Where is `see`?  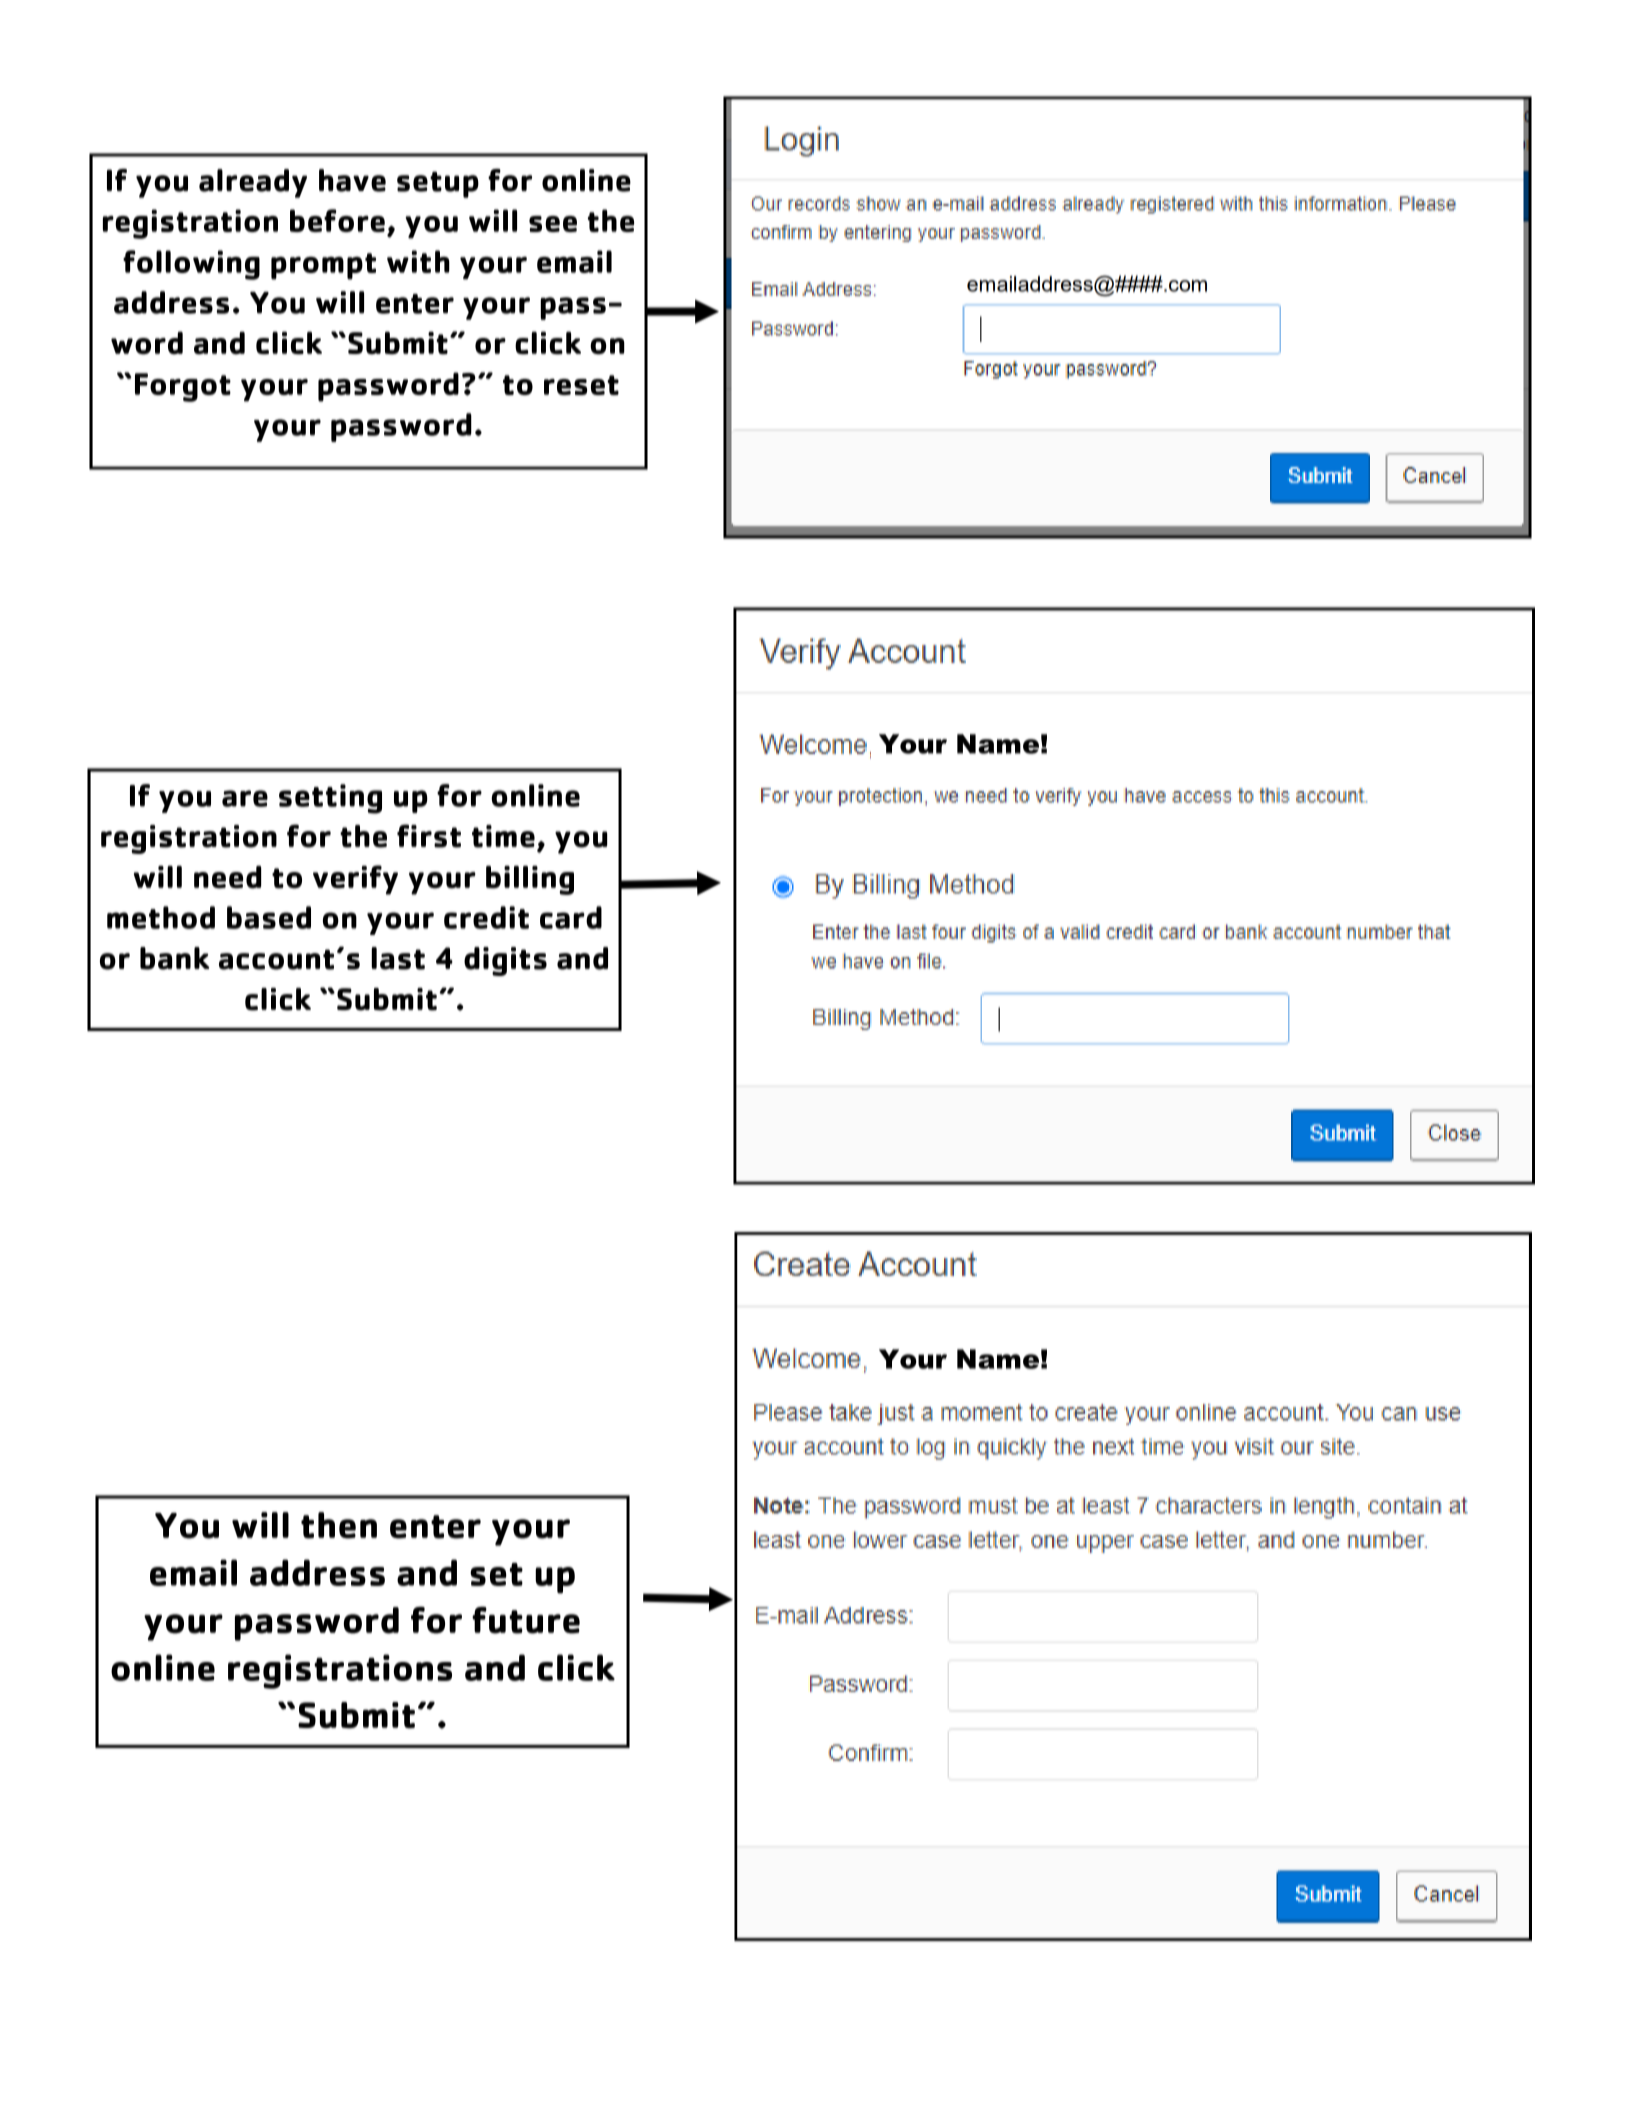
see is located at coordinates (553, 224).
